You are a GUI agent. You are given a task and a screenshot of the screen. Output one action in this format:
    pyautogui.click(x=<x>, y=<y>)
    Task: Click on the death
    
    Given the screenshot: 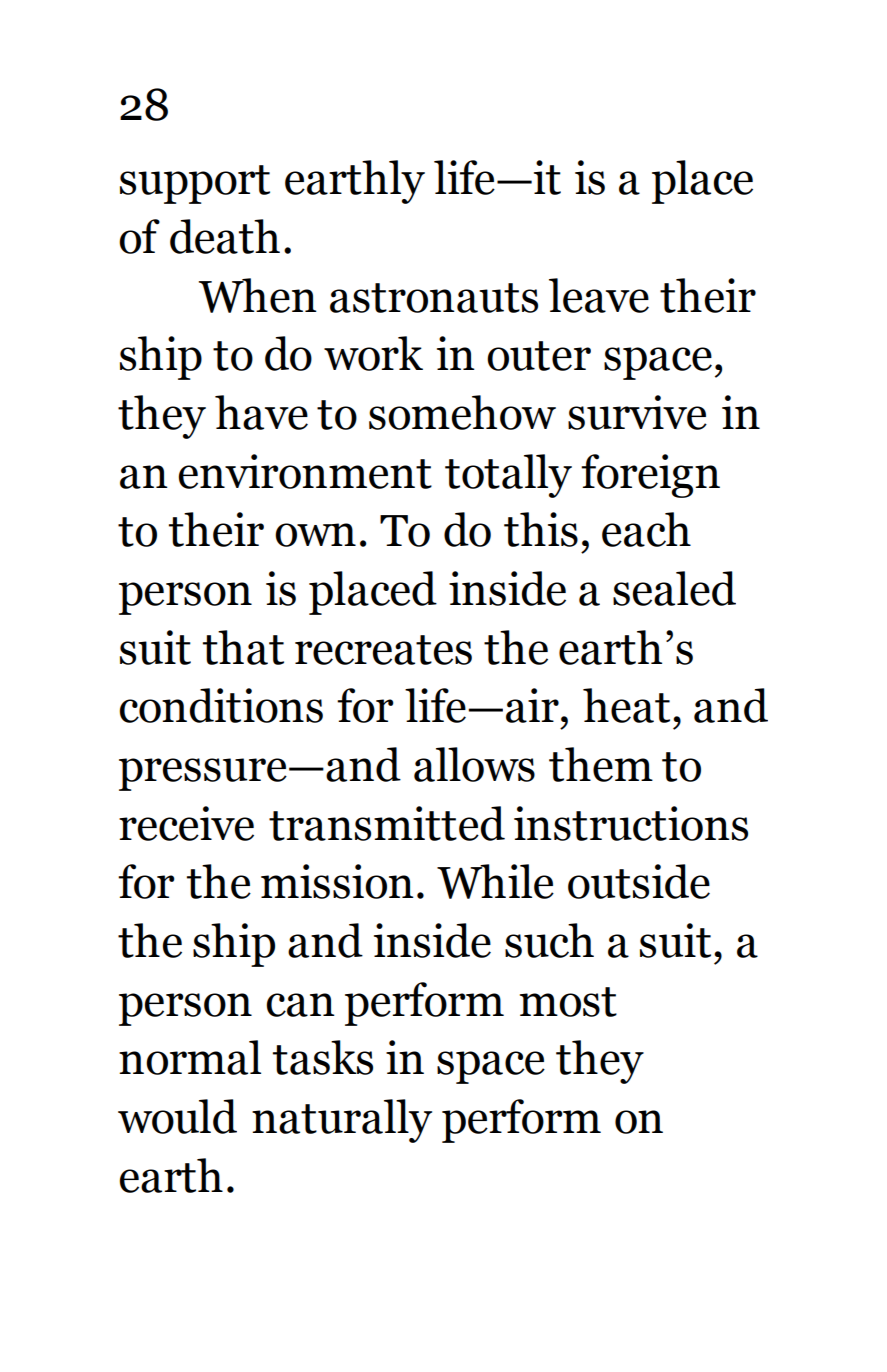 What is the action you would take?
    pyautogui.click(x=225, y=236)
